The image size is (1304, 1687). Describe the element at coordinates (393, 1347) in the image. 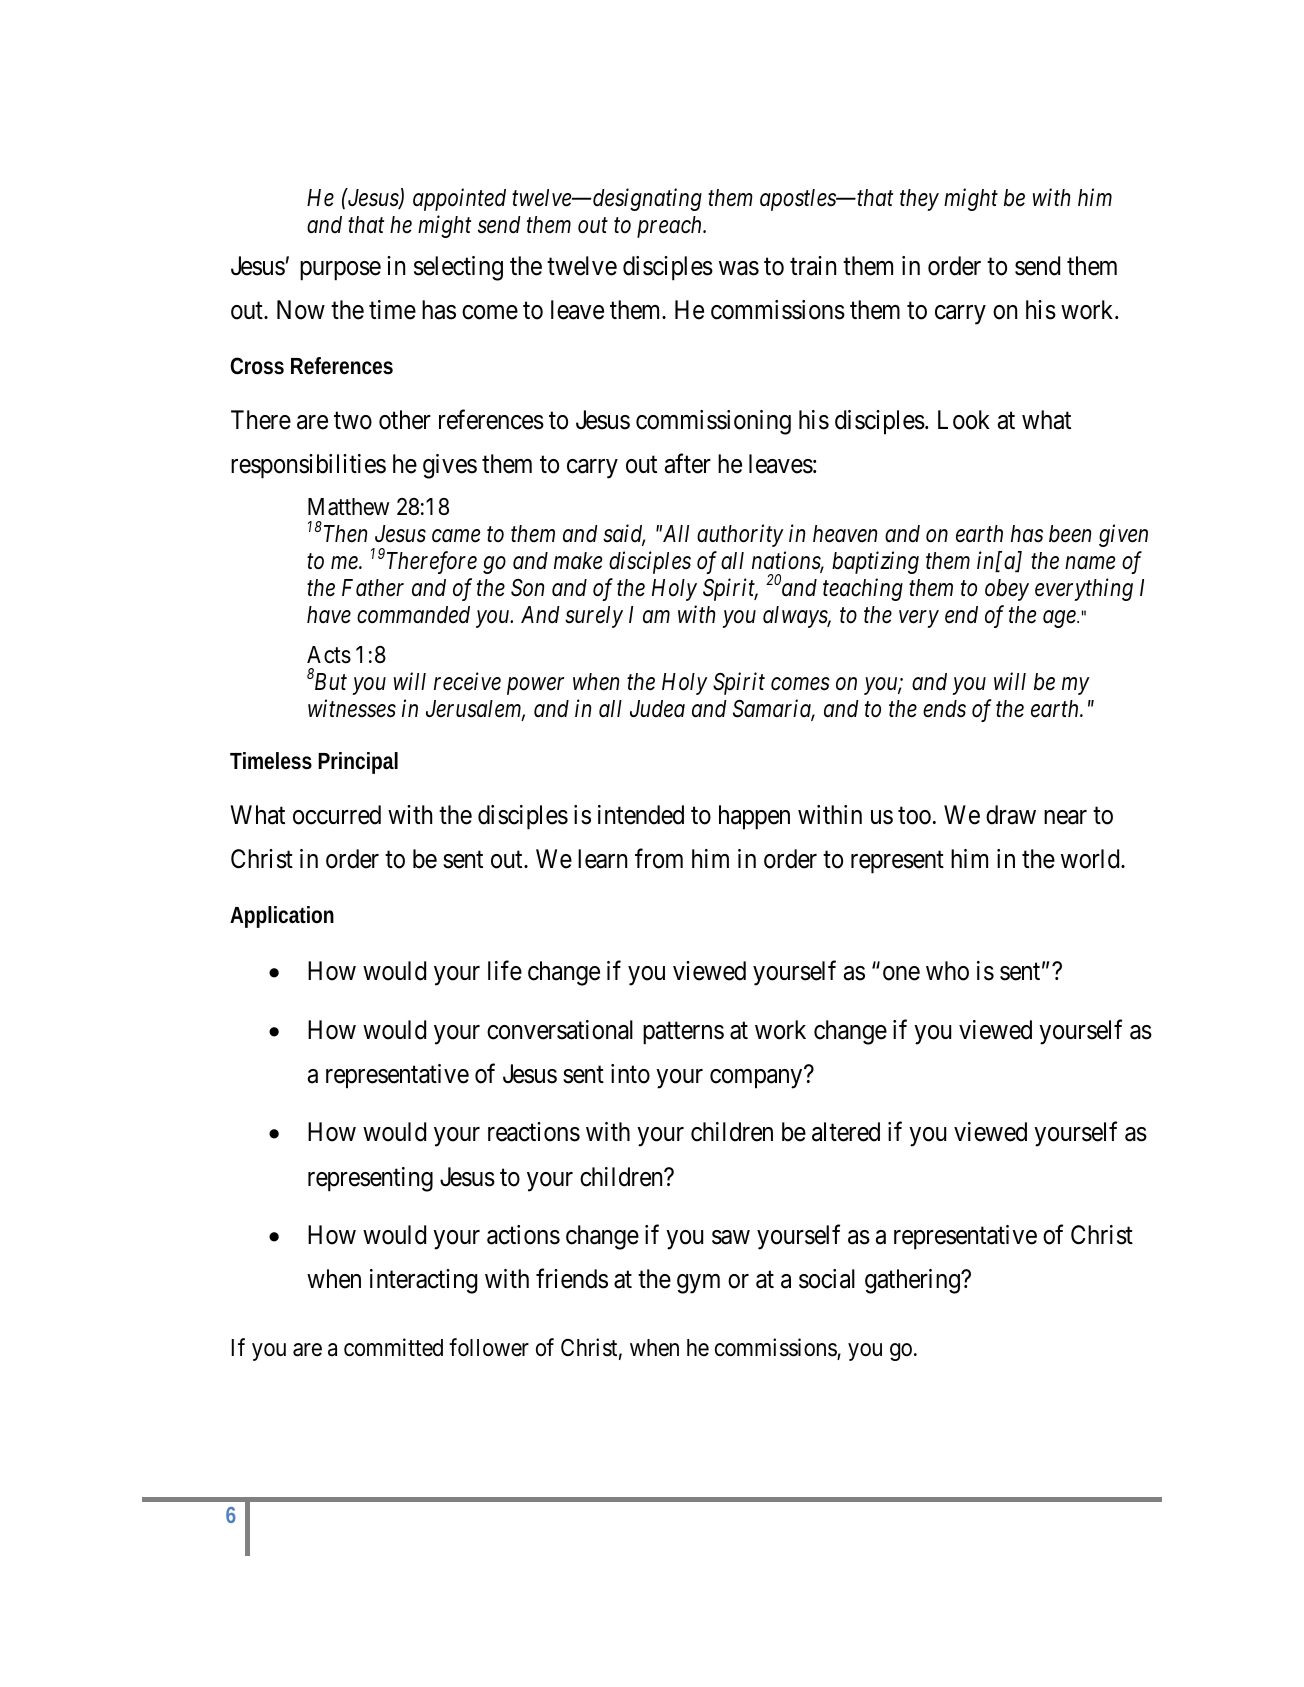

I see `committed` at that location.
